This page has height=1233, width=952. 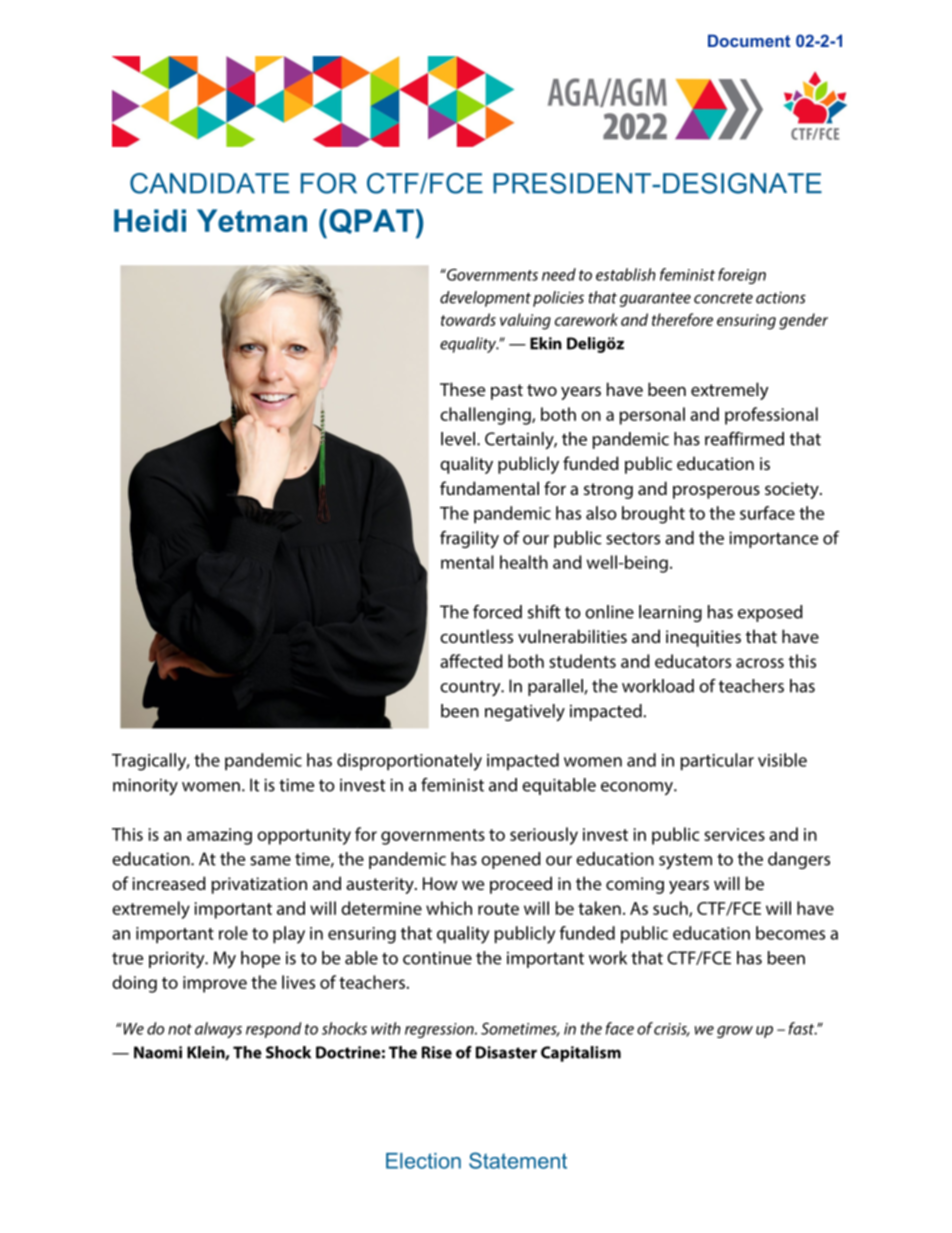 What do you see at coordinates (703, 638) in the page?
I see `inequities` at bounding box center [703, 638].
